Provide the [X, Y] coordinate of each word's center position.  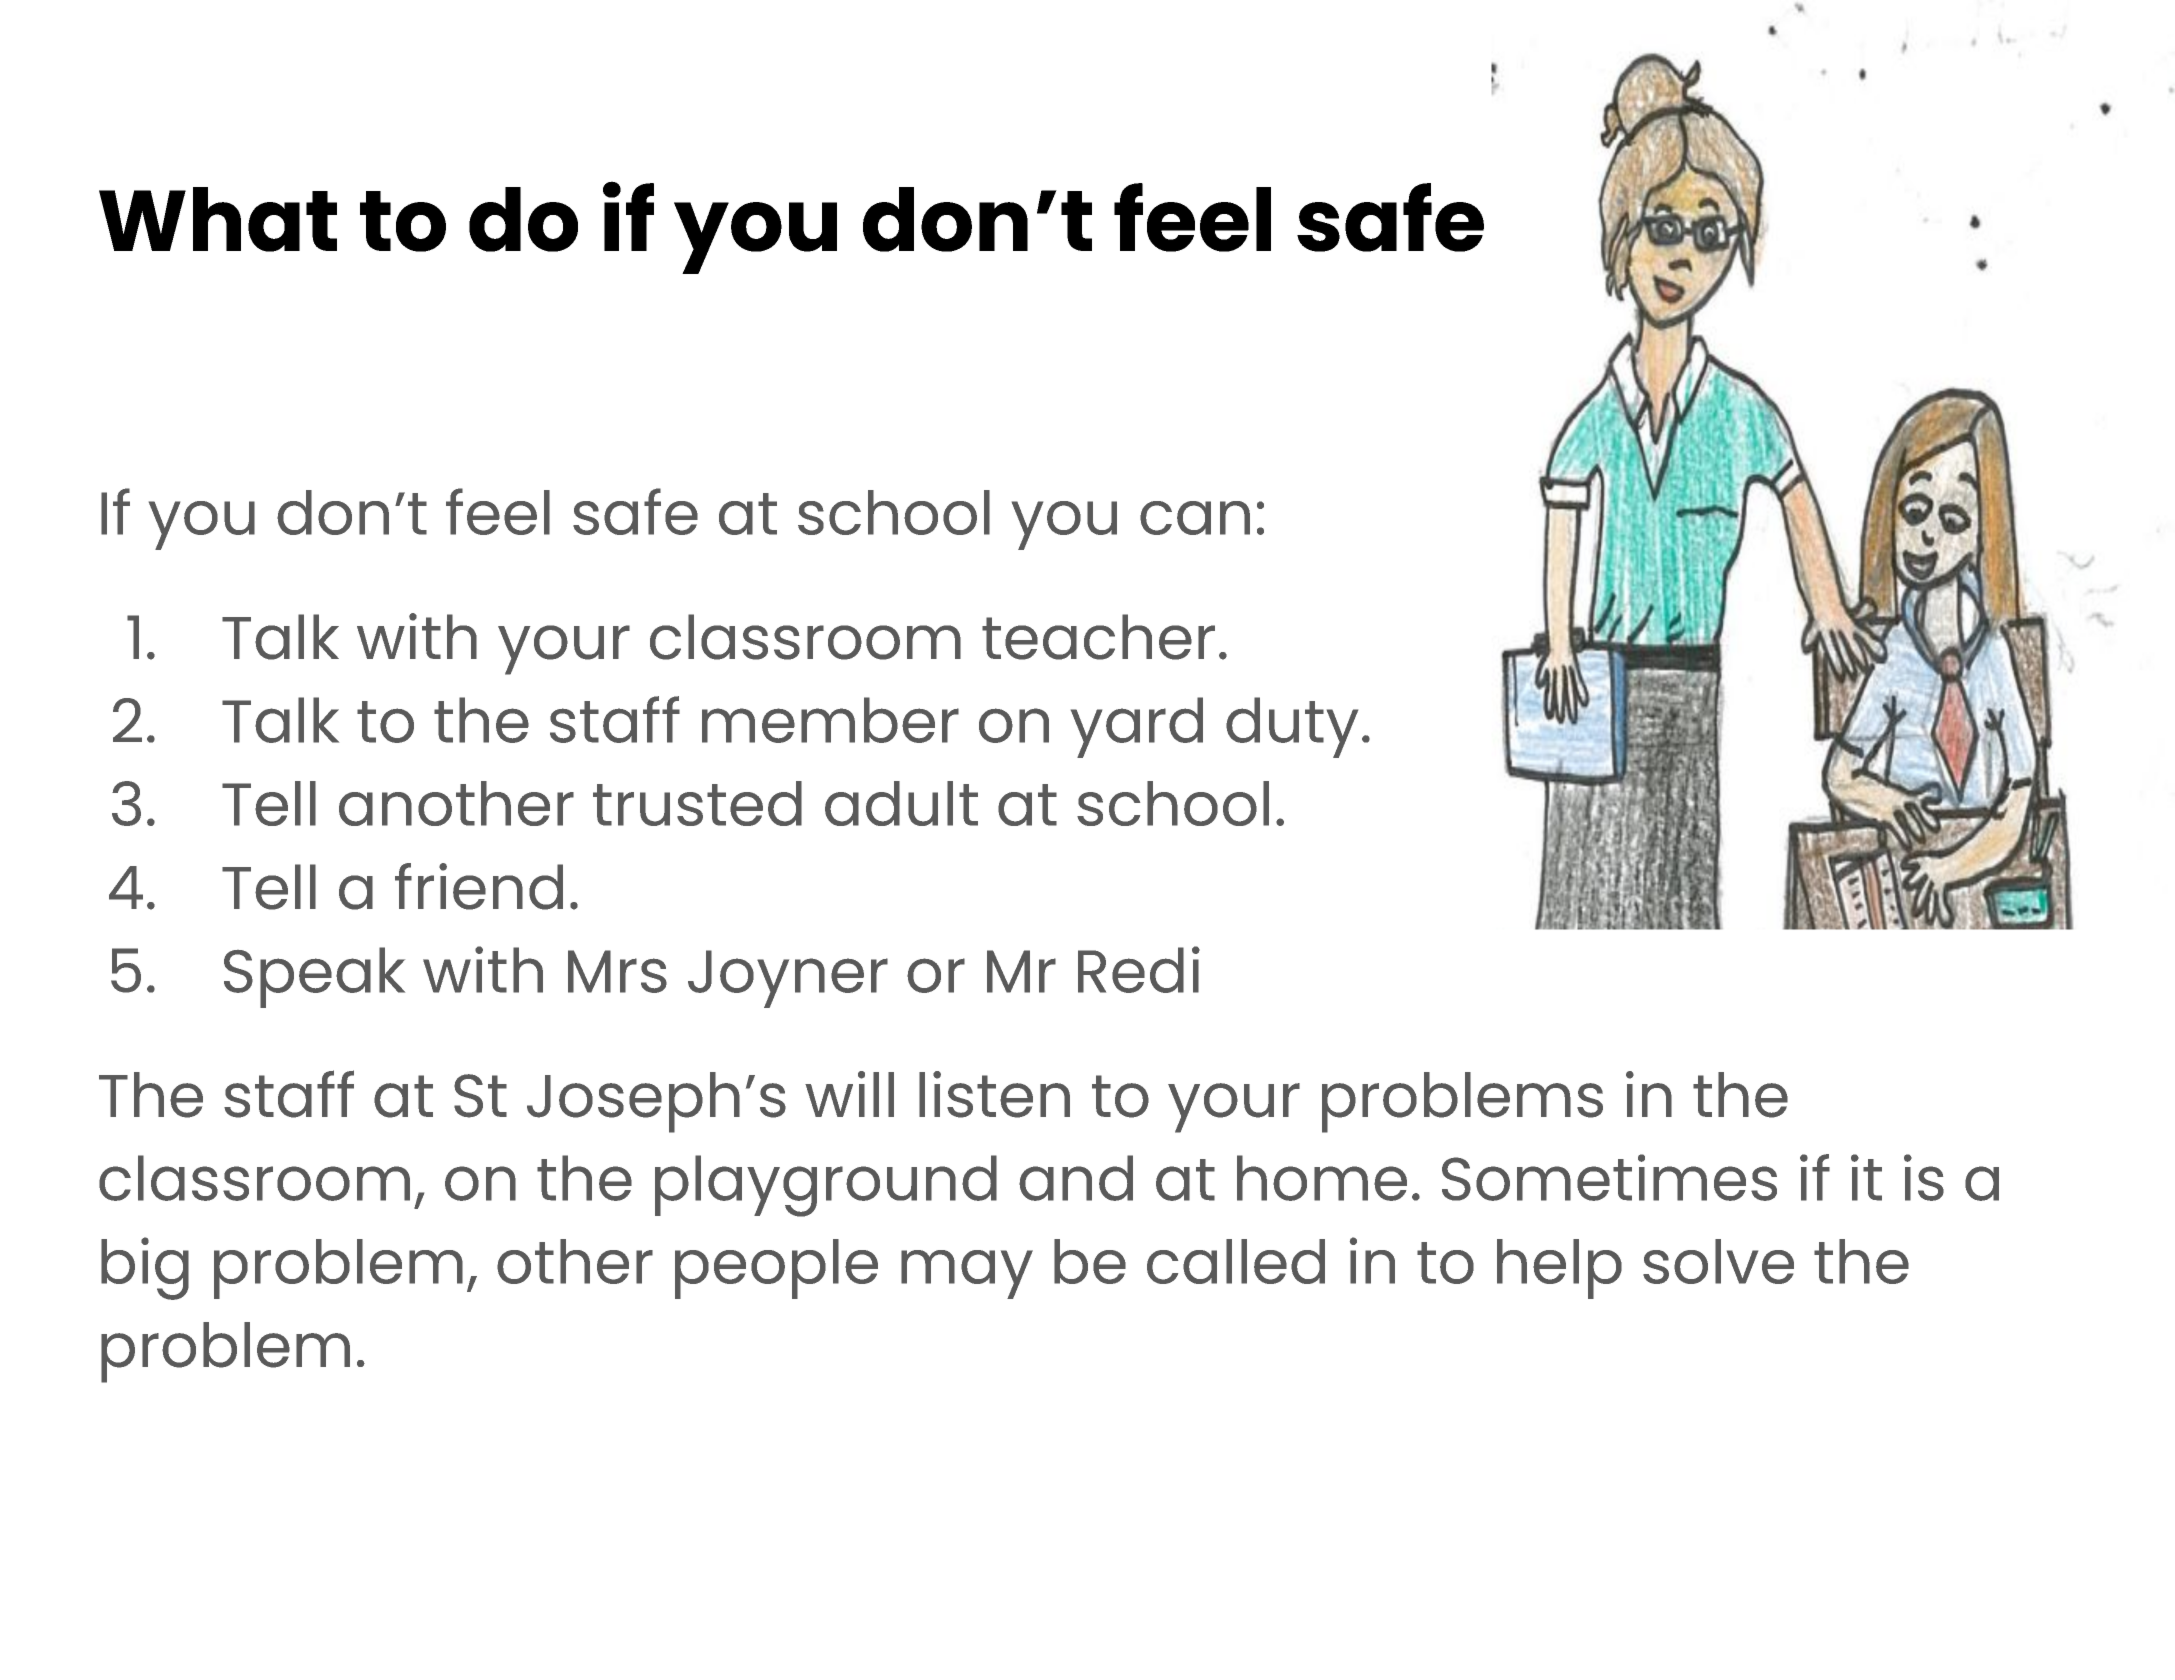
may [967, 1274]
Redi [1139, 969]
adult [901, 803]
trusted [697, 803]
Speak [314, 977]
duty [1292, 727]
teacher [1098, 637]
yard [1137, 727]
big [145, 1268]
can [1195, 518]
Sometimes [1609, 1177]
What [218, 219]
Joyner [788, 979]
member [830, 720]
